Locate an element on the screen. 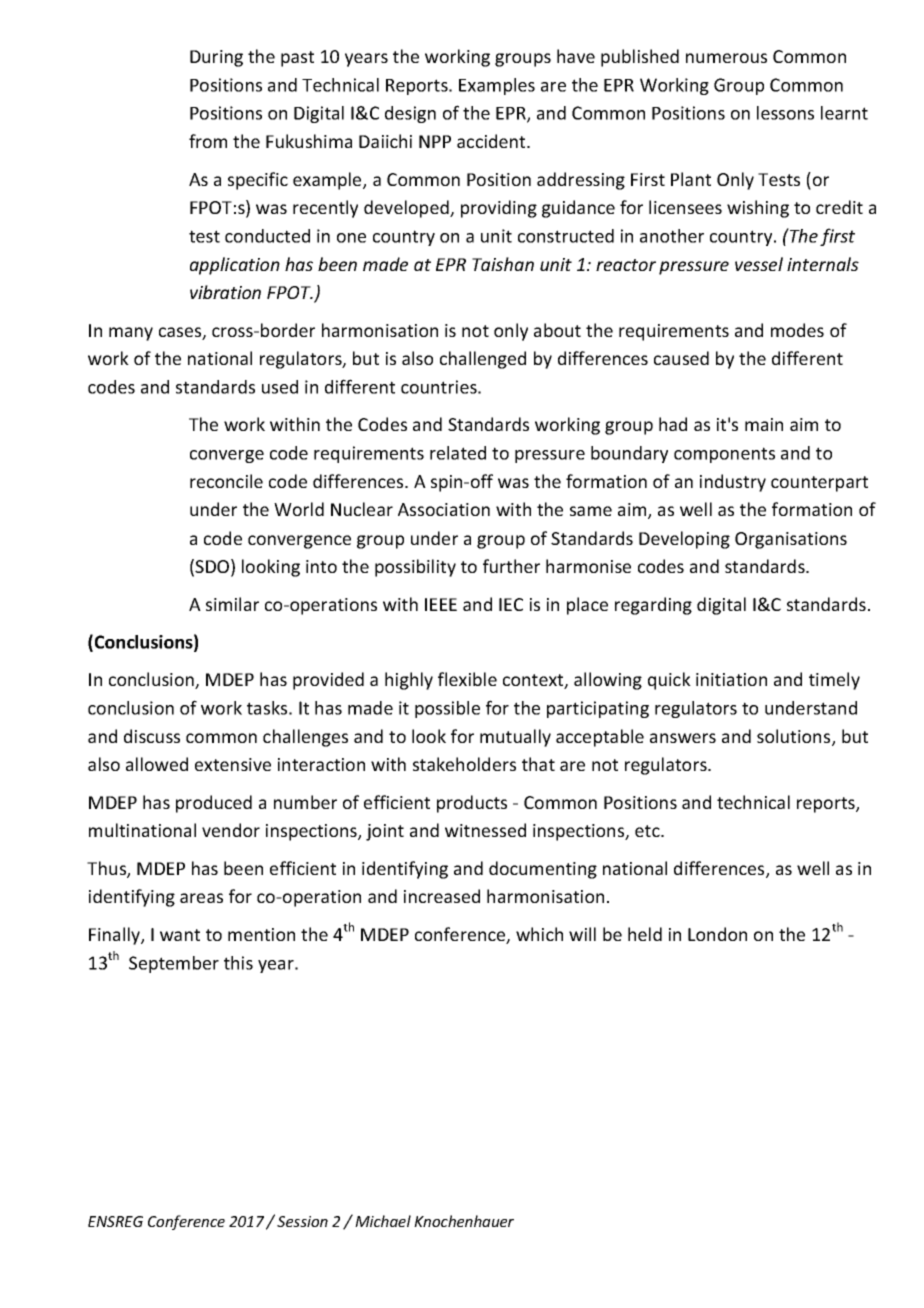 This screenshot has height=1308, width=924. areas is located at coordinates (201, 898).
